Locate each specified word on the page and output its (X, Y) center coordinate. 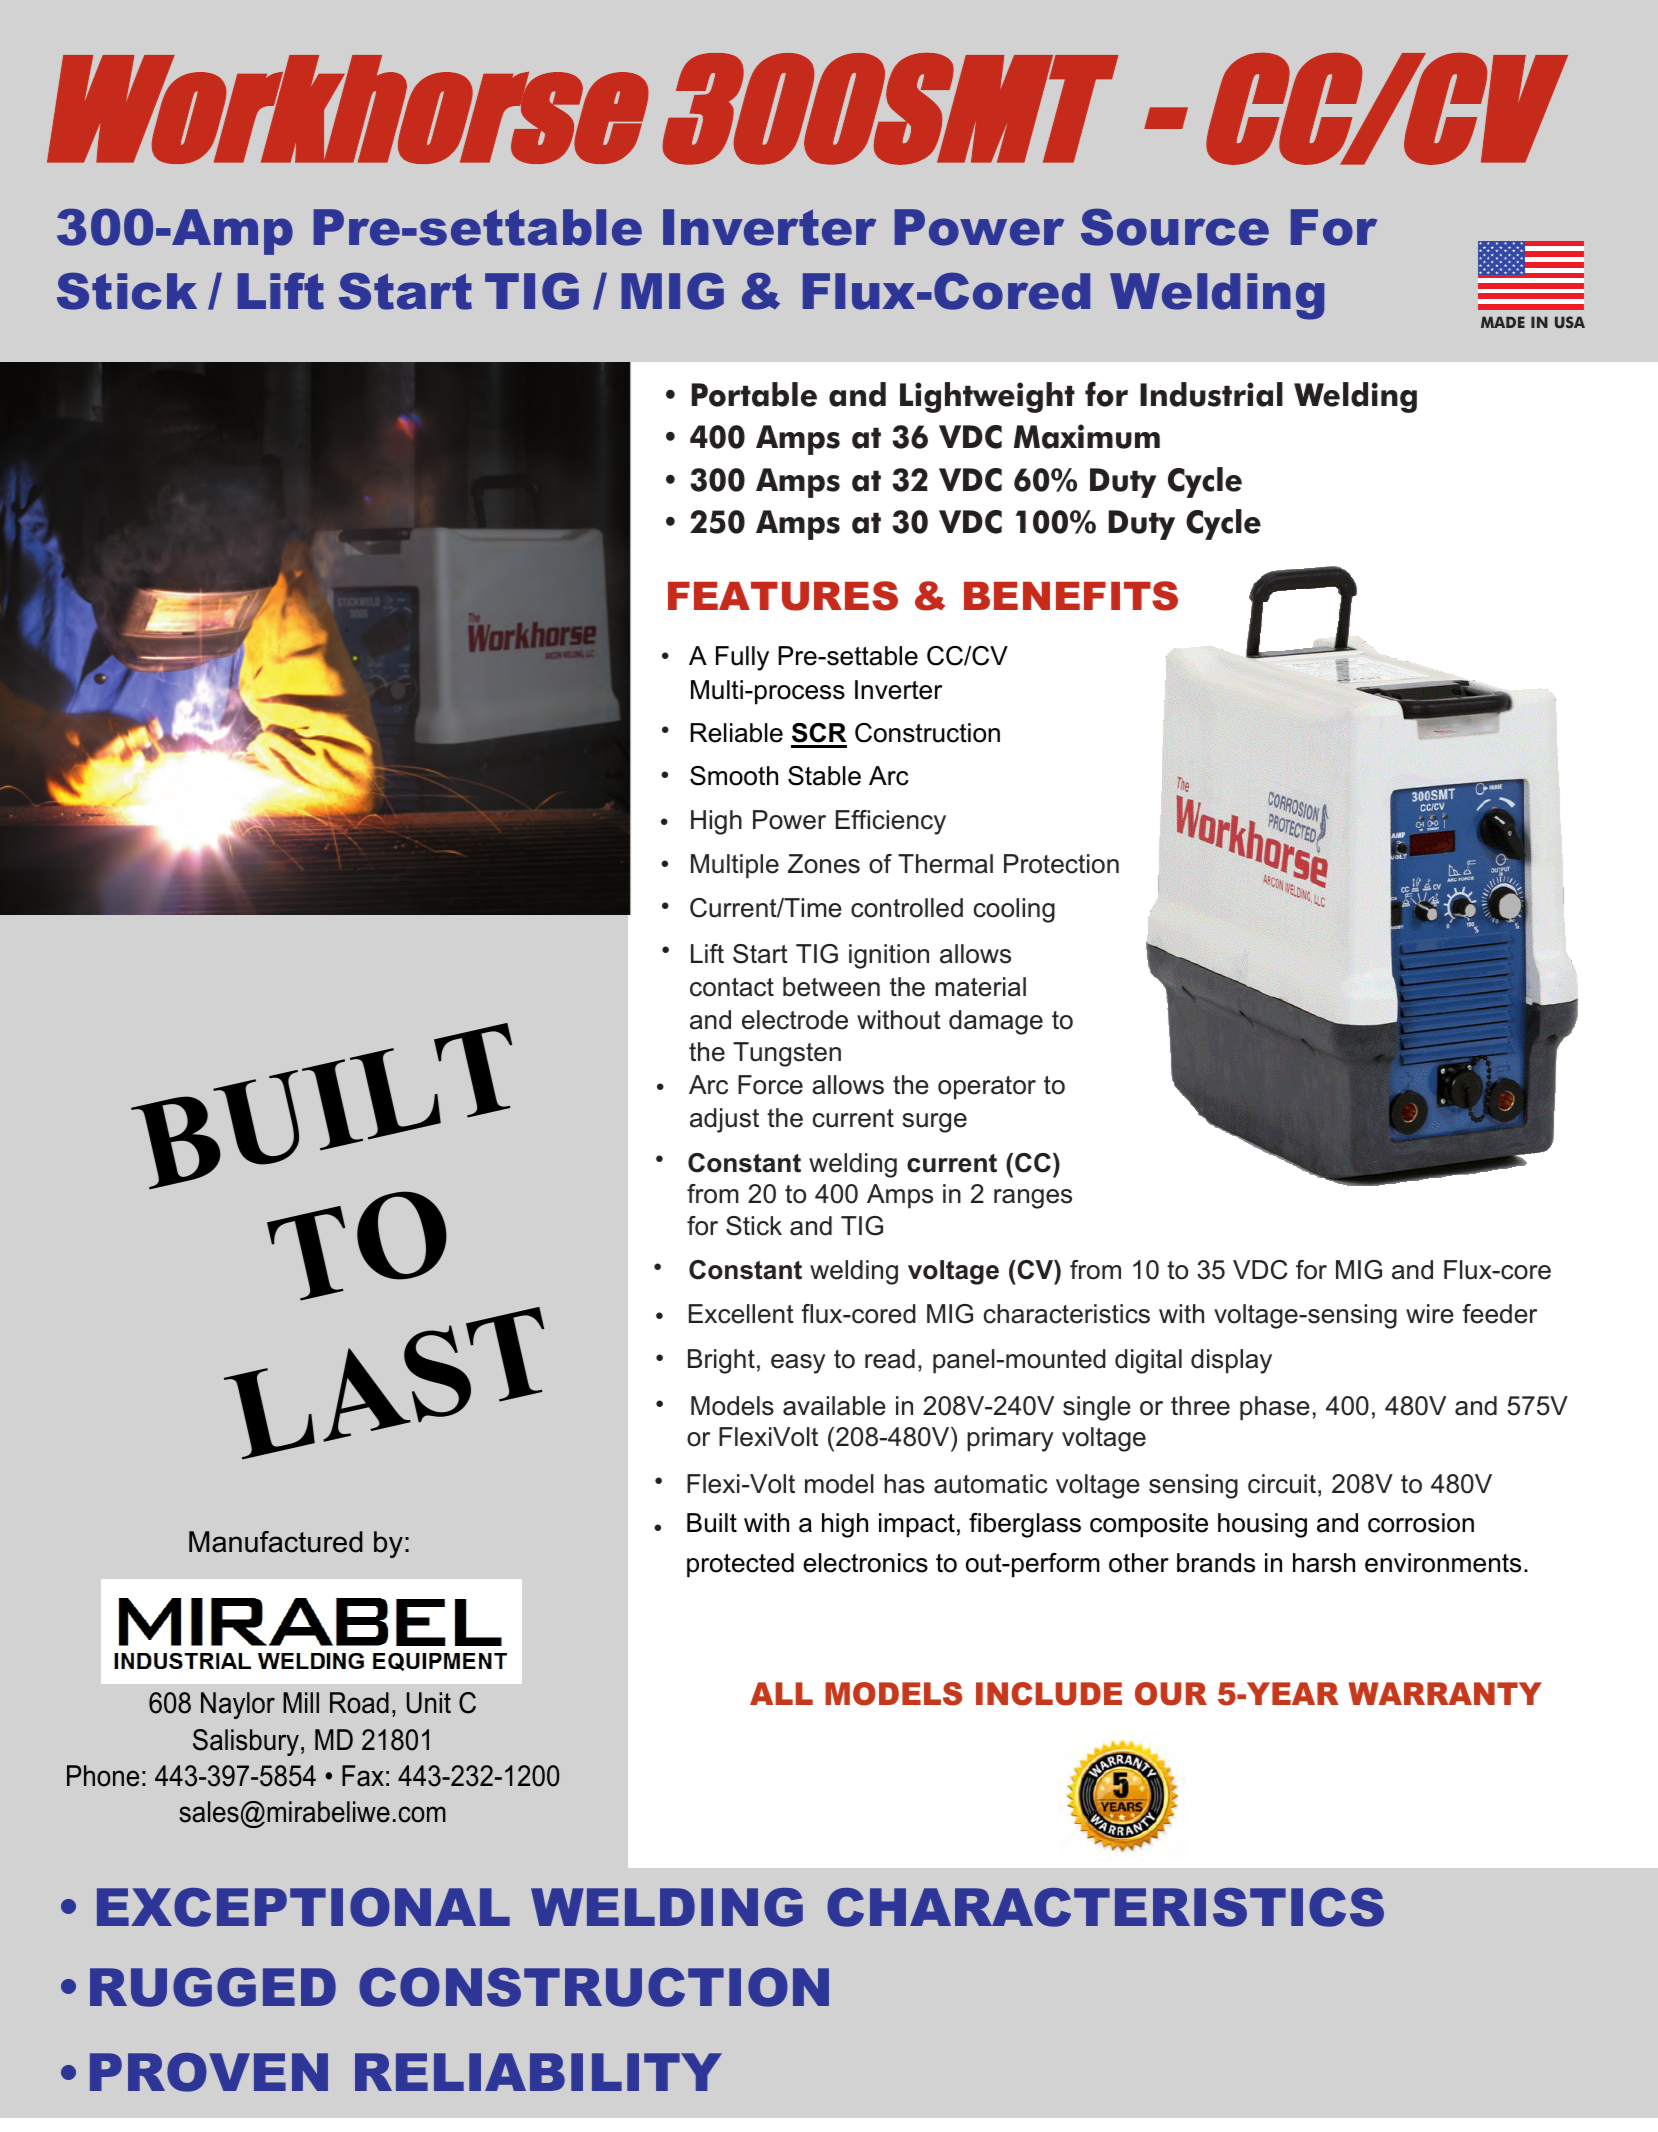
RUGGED (213, 1987)
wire (1430, 1314)
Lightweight (987, 397)
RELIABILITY (538, 2072)
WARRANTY (1445, 1693)
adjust (724, 1120)
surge (934, 1123)
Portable (754, 394)
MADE (1503, 322)
